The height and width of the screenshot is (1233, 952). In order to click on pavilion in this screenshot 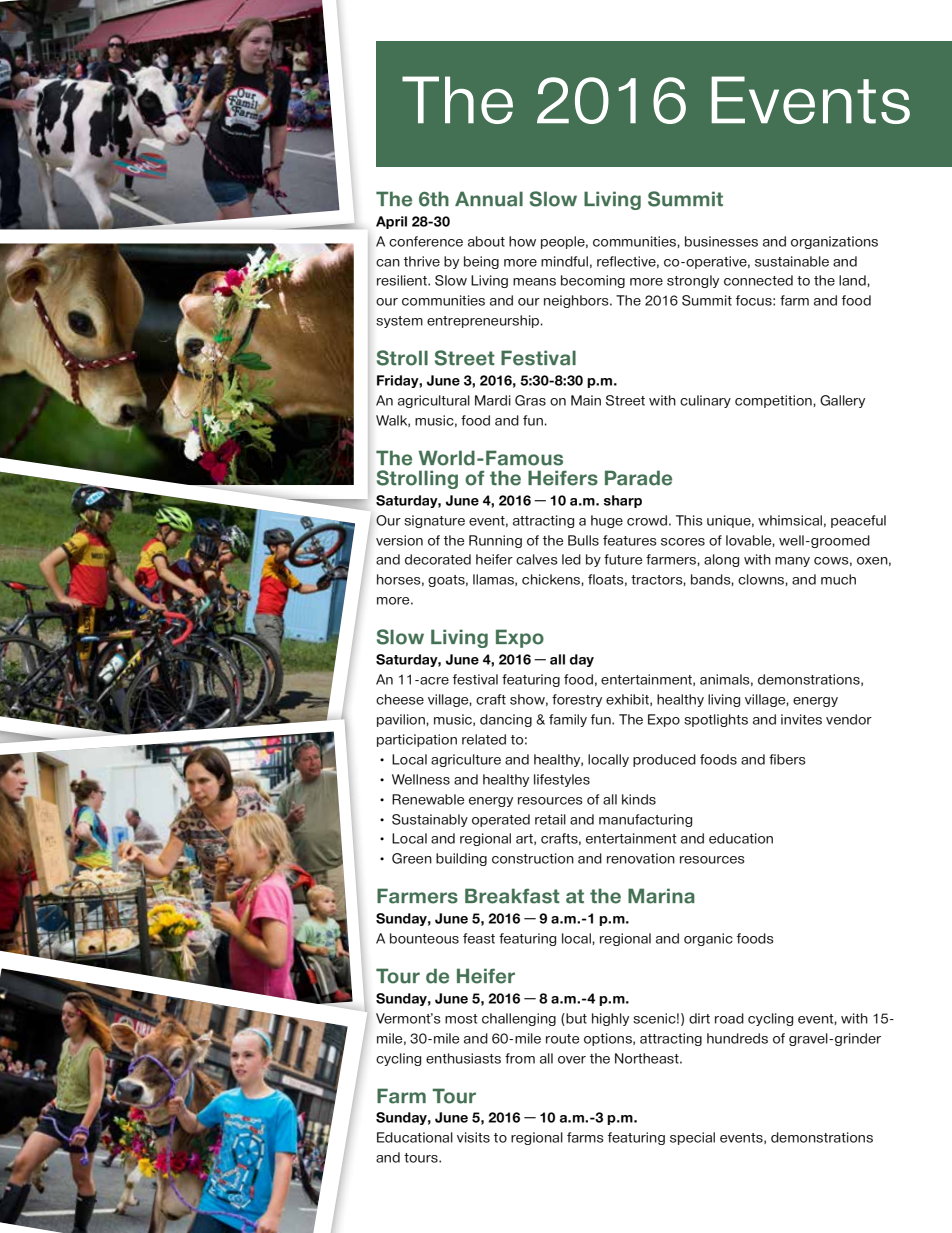, I will do `click(401, 720)`.
